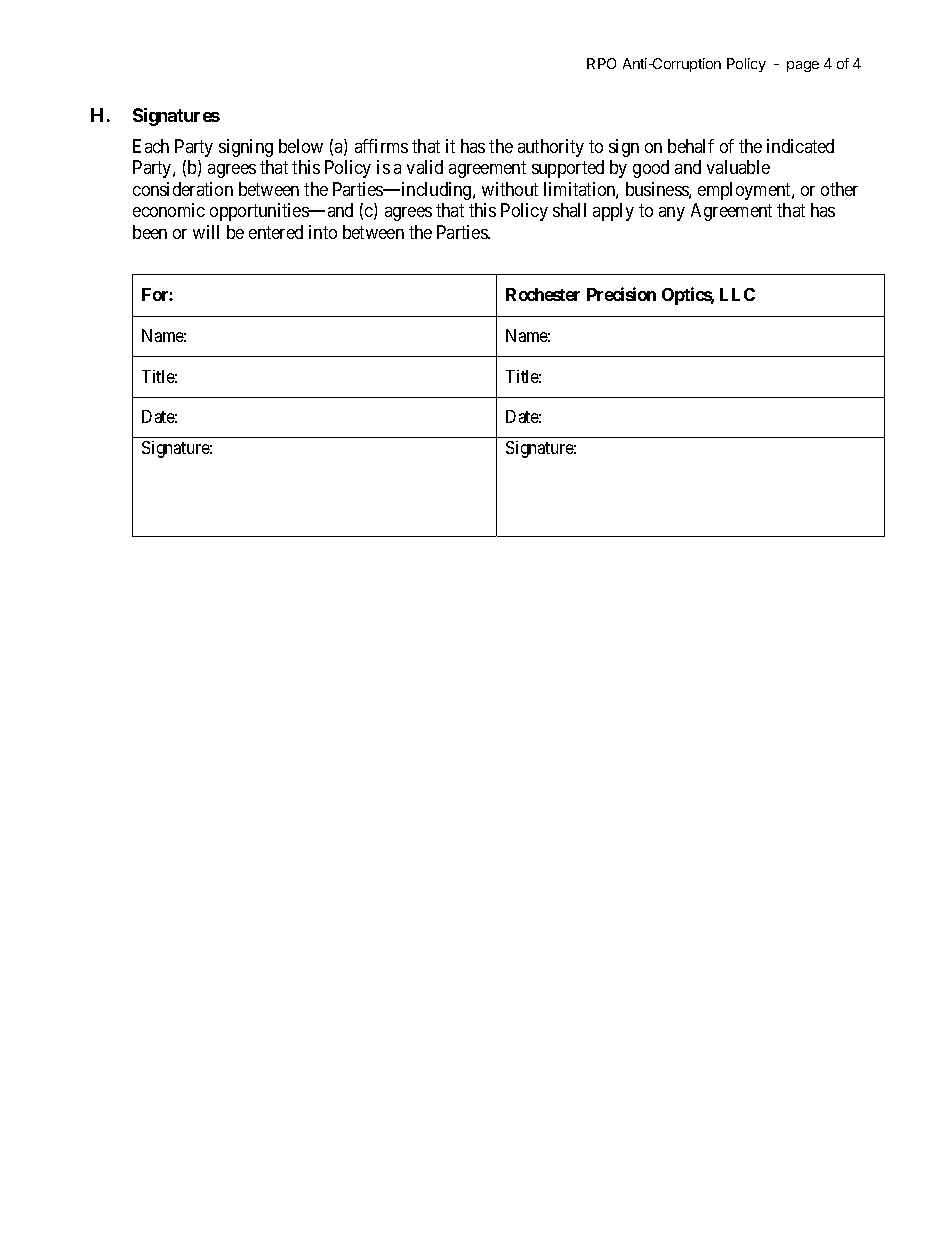 This page has height=1233, width=952. Describe the element at coordinates (569, 210) in the page. I see `shall` at that location.
